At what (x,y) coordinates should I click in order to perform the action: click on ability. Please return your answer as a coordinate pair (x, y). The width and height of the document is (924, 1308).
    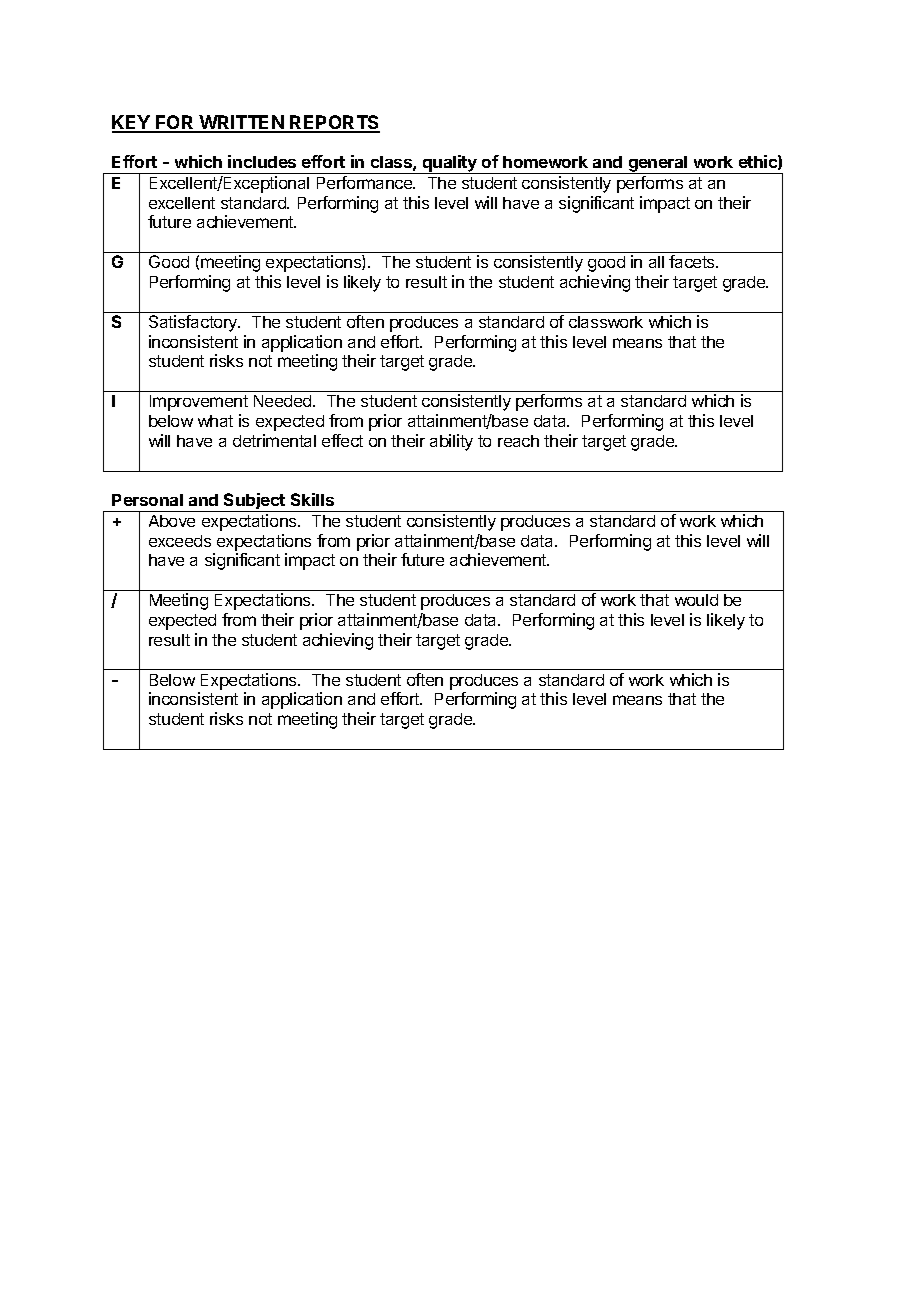
    Looking at the image, I should click on (451, 442).
